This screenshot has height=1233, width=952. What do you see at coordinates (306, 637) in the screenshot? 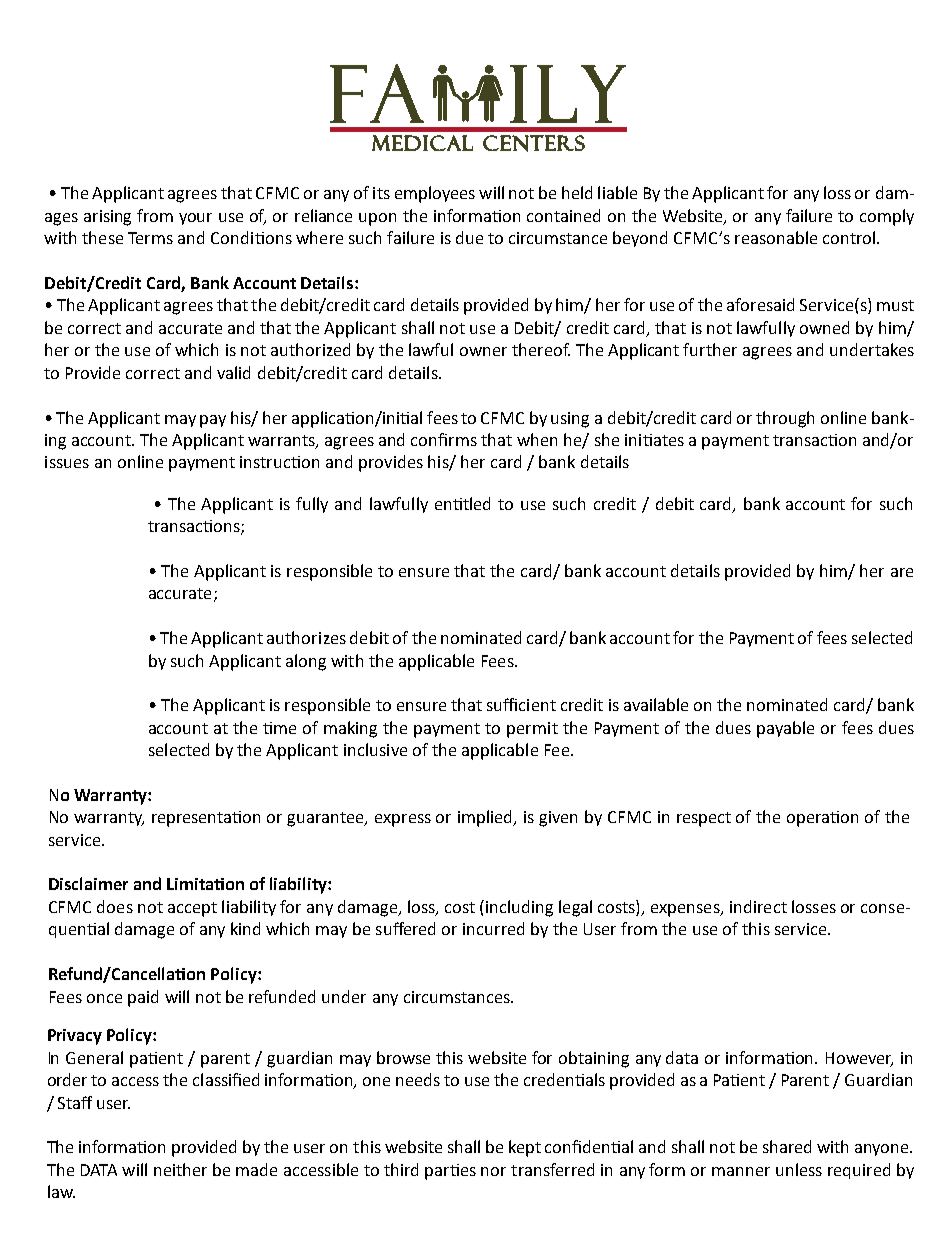
I see `authorizes` at bounding box center [306, 637].
